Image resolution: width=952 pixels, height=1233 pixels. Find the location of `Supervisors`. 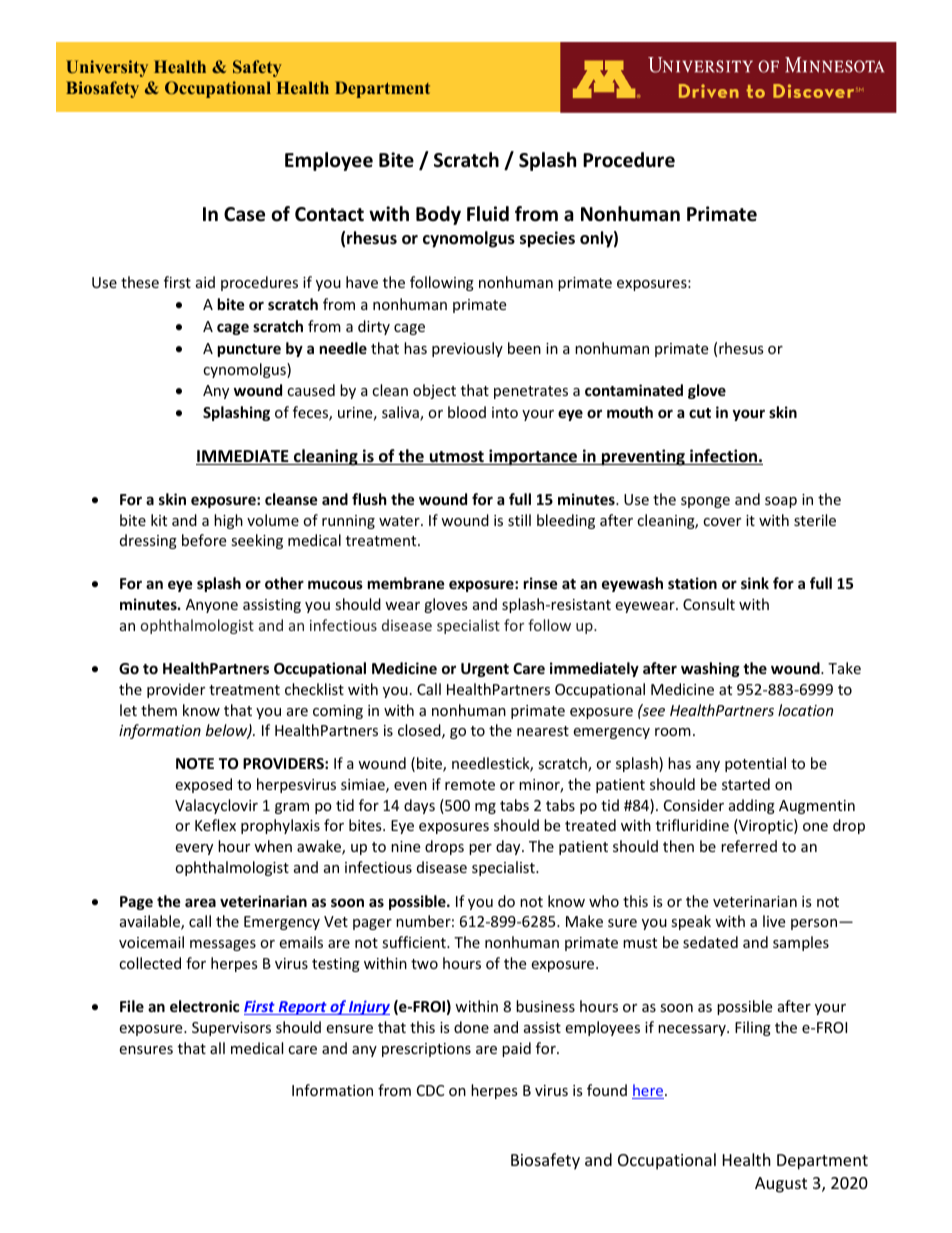

Supervisors is located at coordinates (231, 1029).
